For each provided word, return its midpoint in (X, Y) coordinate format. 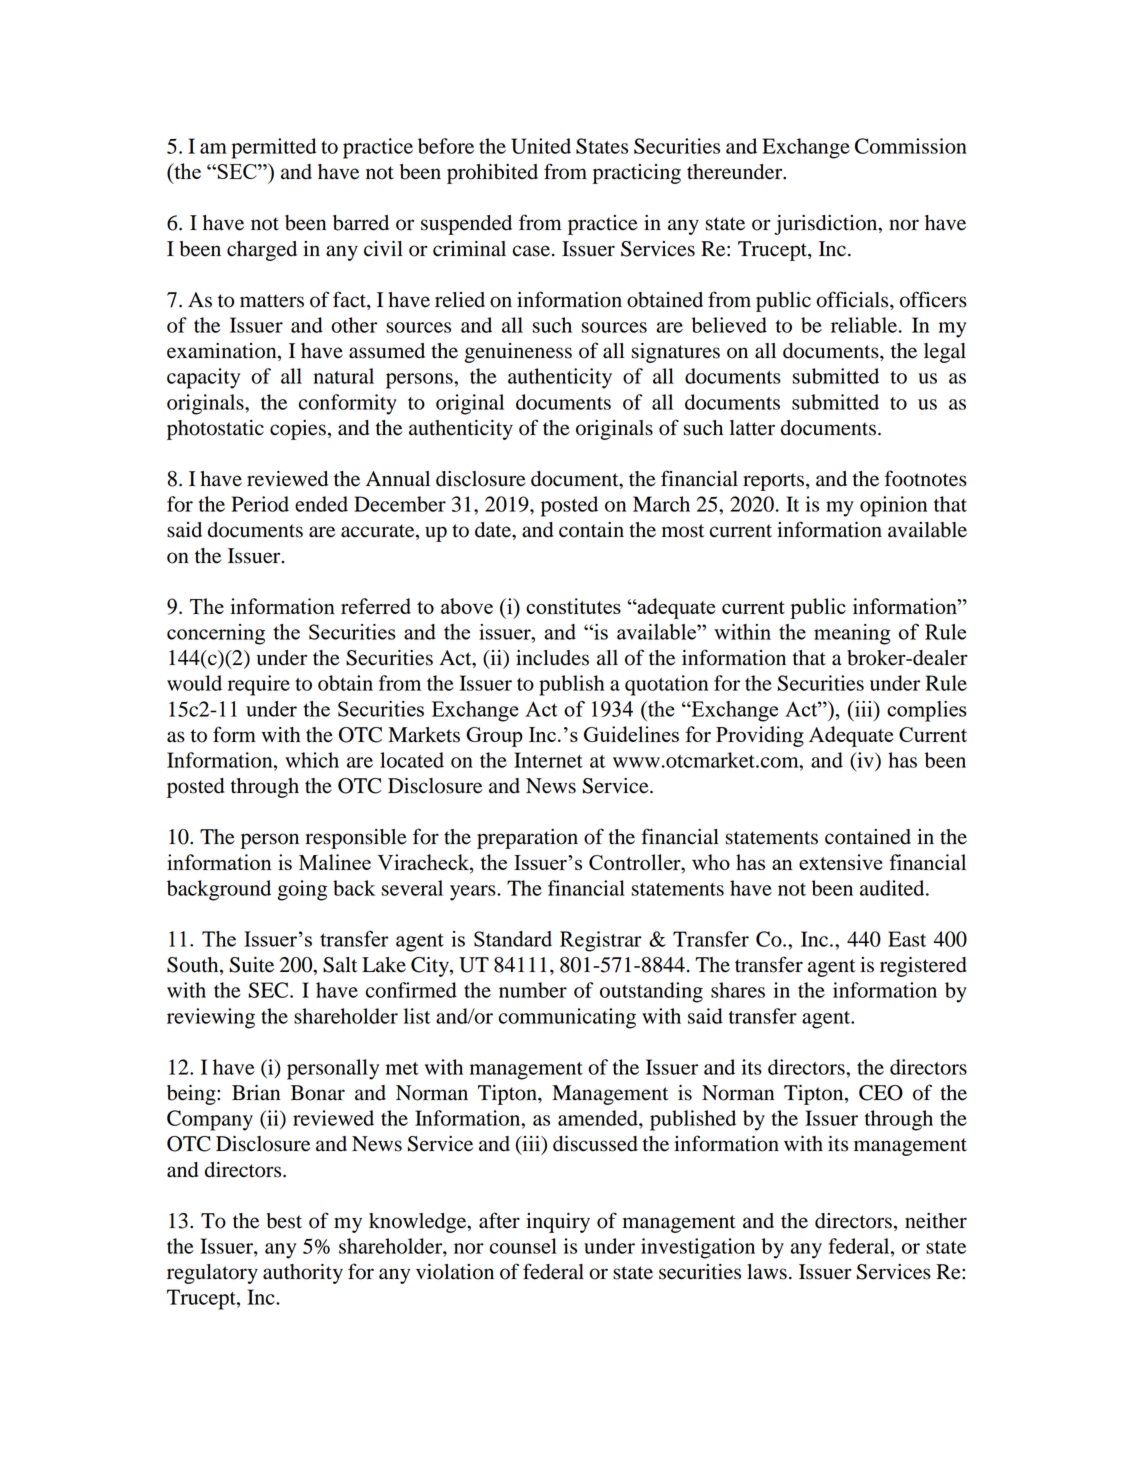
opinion (893, 506)
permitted (274, 148)
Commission (911, 146)
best (284, 1221)
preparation (527, 839)
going (302, 890)
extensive (841, 862)
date (494, 530)
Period (260, 504)
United (541, 146)
